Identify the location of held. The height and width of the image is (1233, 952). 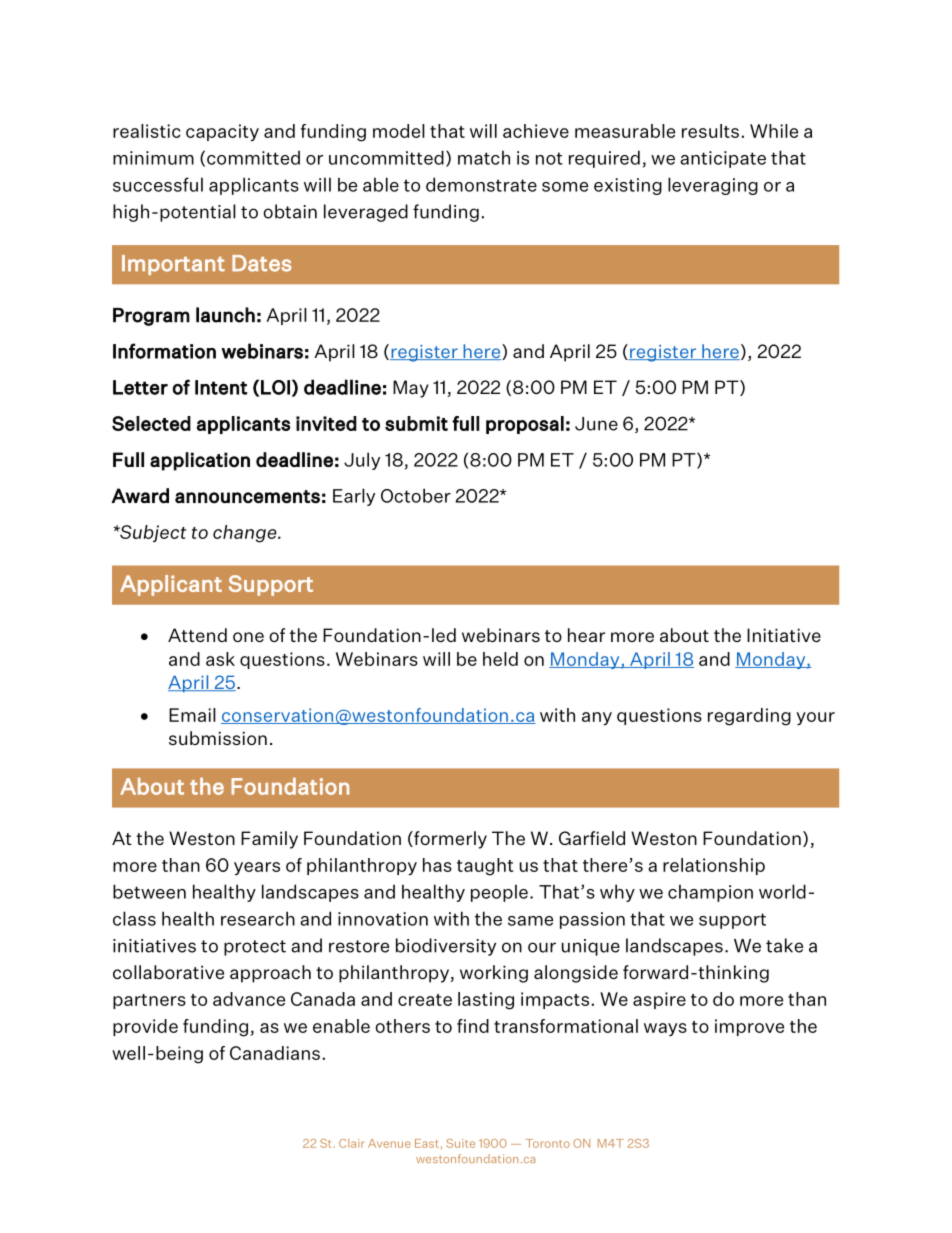
(500, 659).
